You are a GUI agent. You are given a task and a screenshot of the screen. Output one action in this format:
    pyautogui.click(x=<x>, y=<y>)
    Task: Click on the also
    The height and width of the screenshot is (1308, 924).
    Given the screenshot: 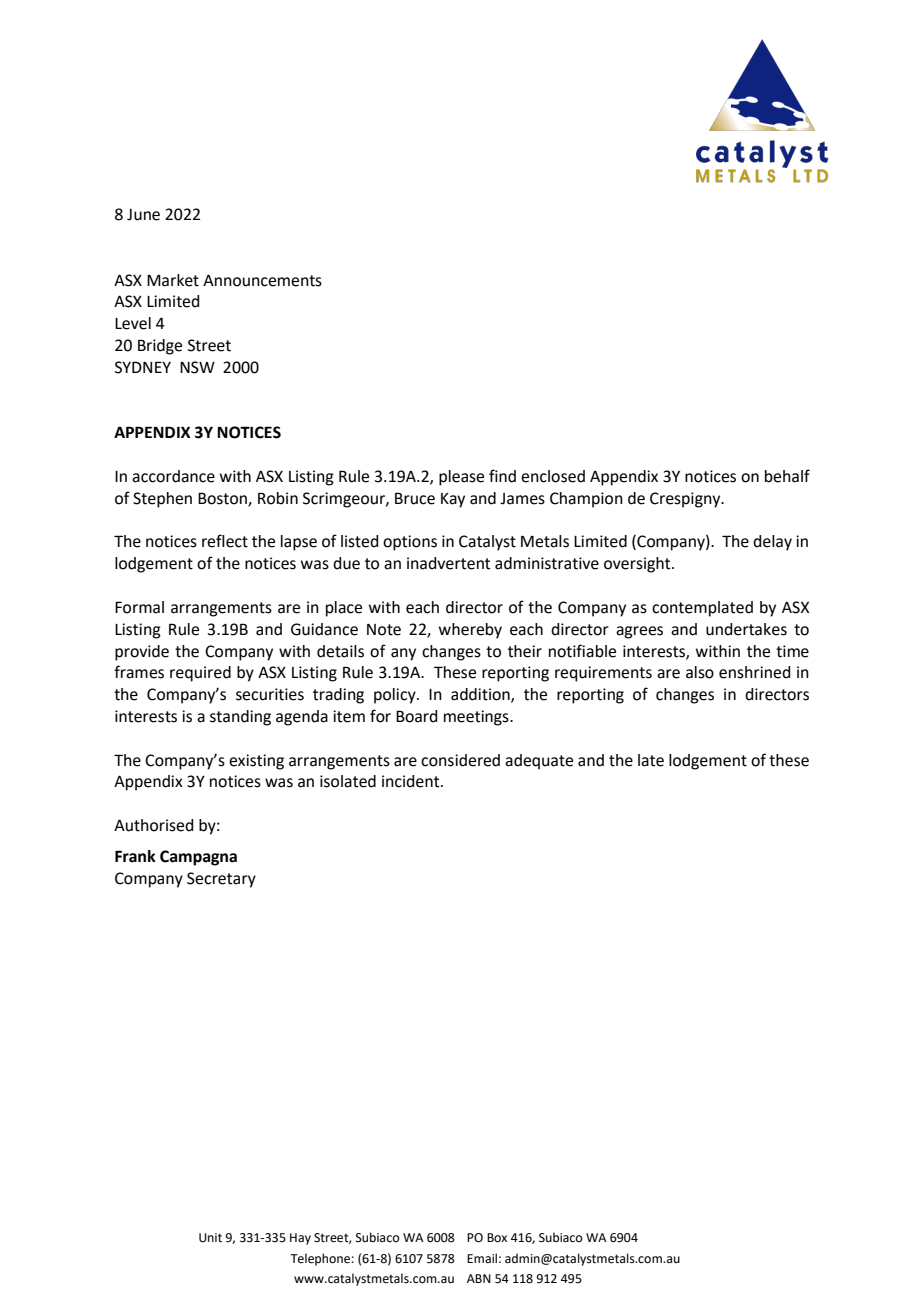 What is the action you would take?
    pyautogui.click(x=700, y=672)
